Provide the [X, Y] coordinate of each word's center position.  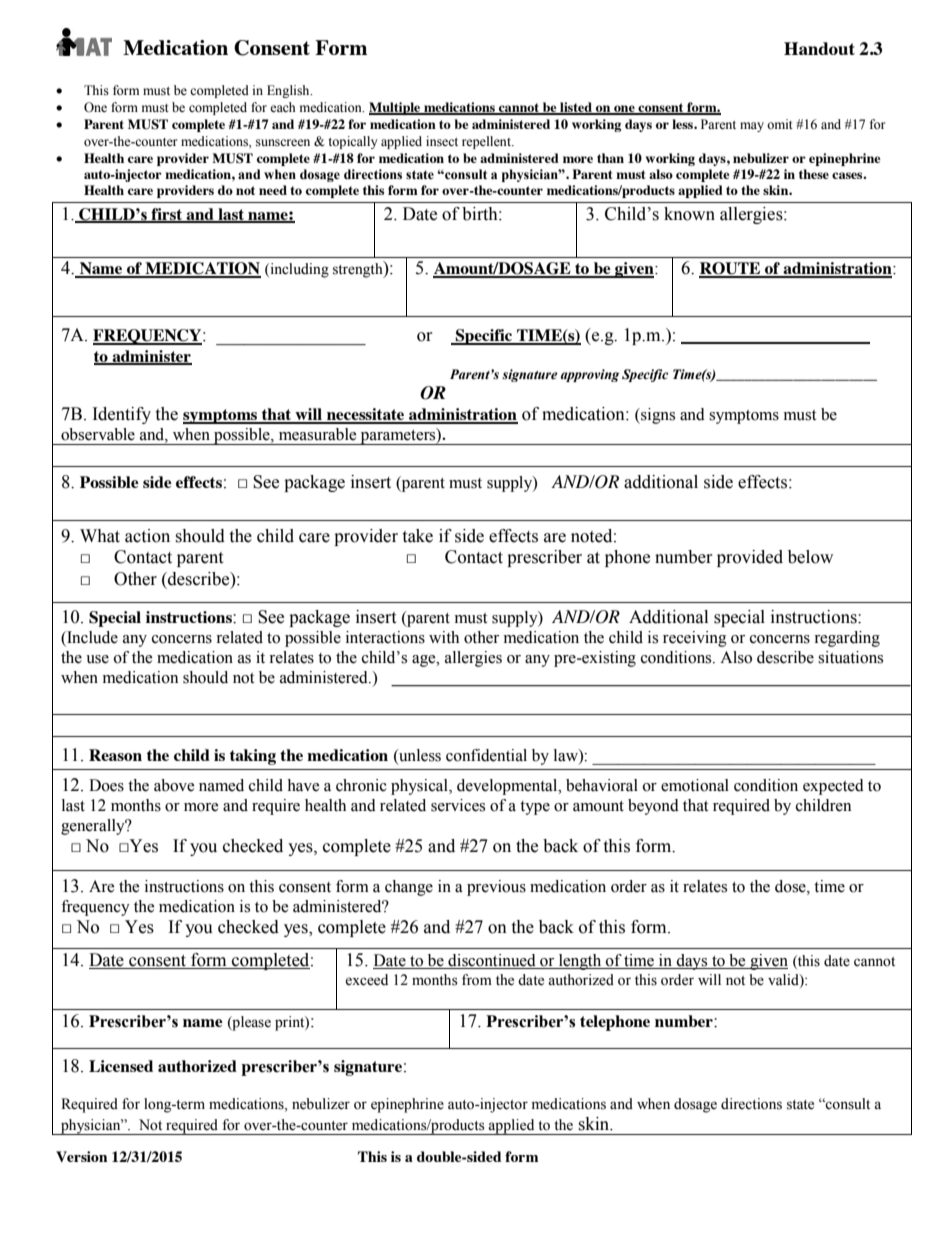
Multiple [396, 108]
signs [657, 416]
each [283, 107]
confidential [486, 755]
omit [780, 124]
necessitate [366, 415]
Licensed [121, 1066]
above [174, 785]
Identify [122, 415]
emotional [695, 785]
